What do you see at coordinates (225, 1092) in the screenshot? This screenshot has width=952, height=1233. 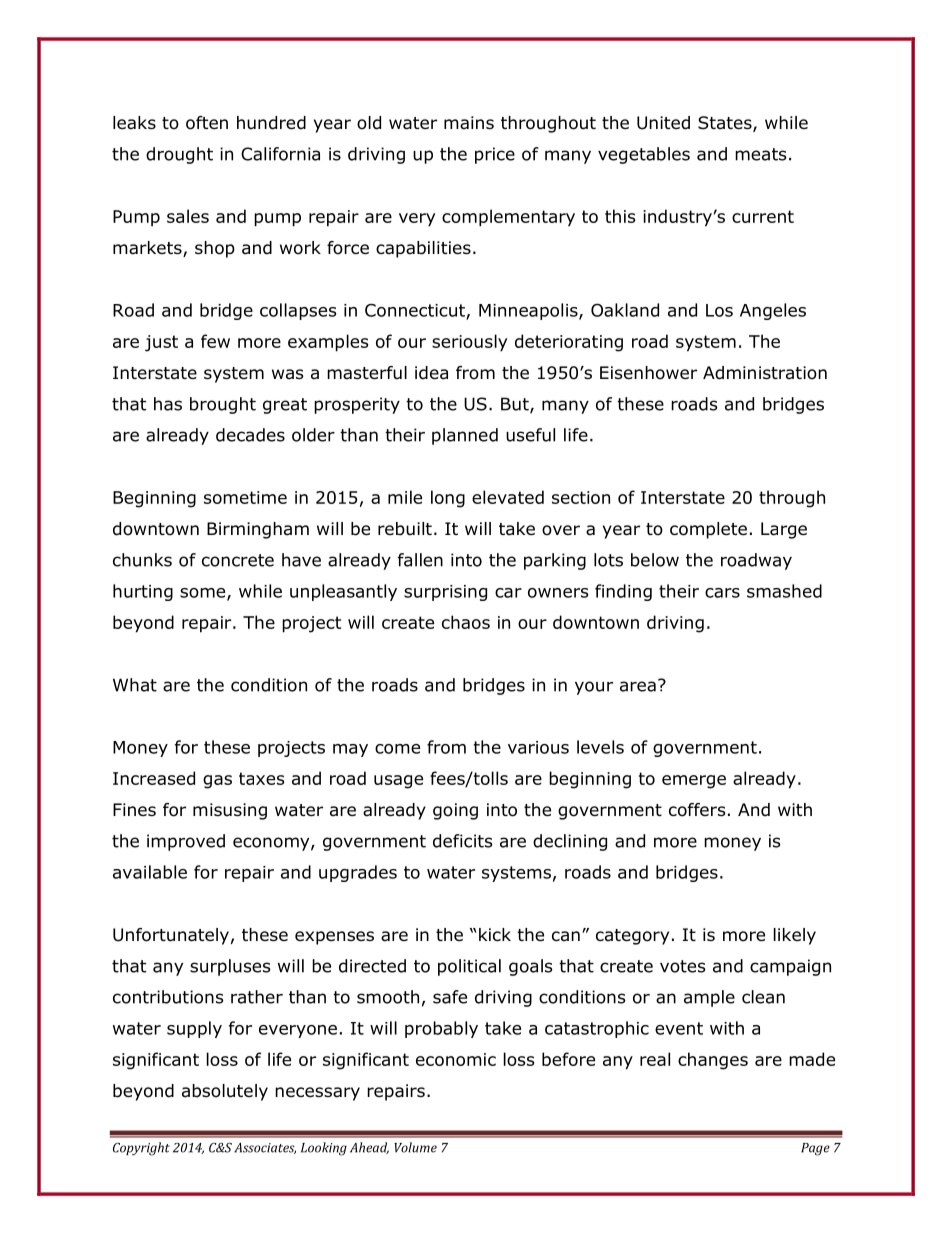 I see `absolutely` at bounding box center [225, 1092].
